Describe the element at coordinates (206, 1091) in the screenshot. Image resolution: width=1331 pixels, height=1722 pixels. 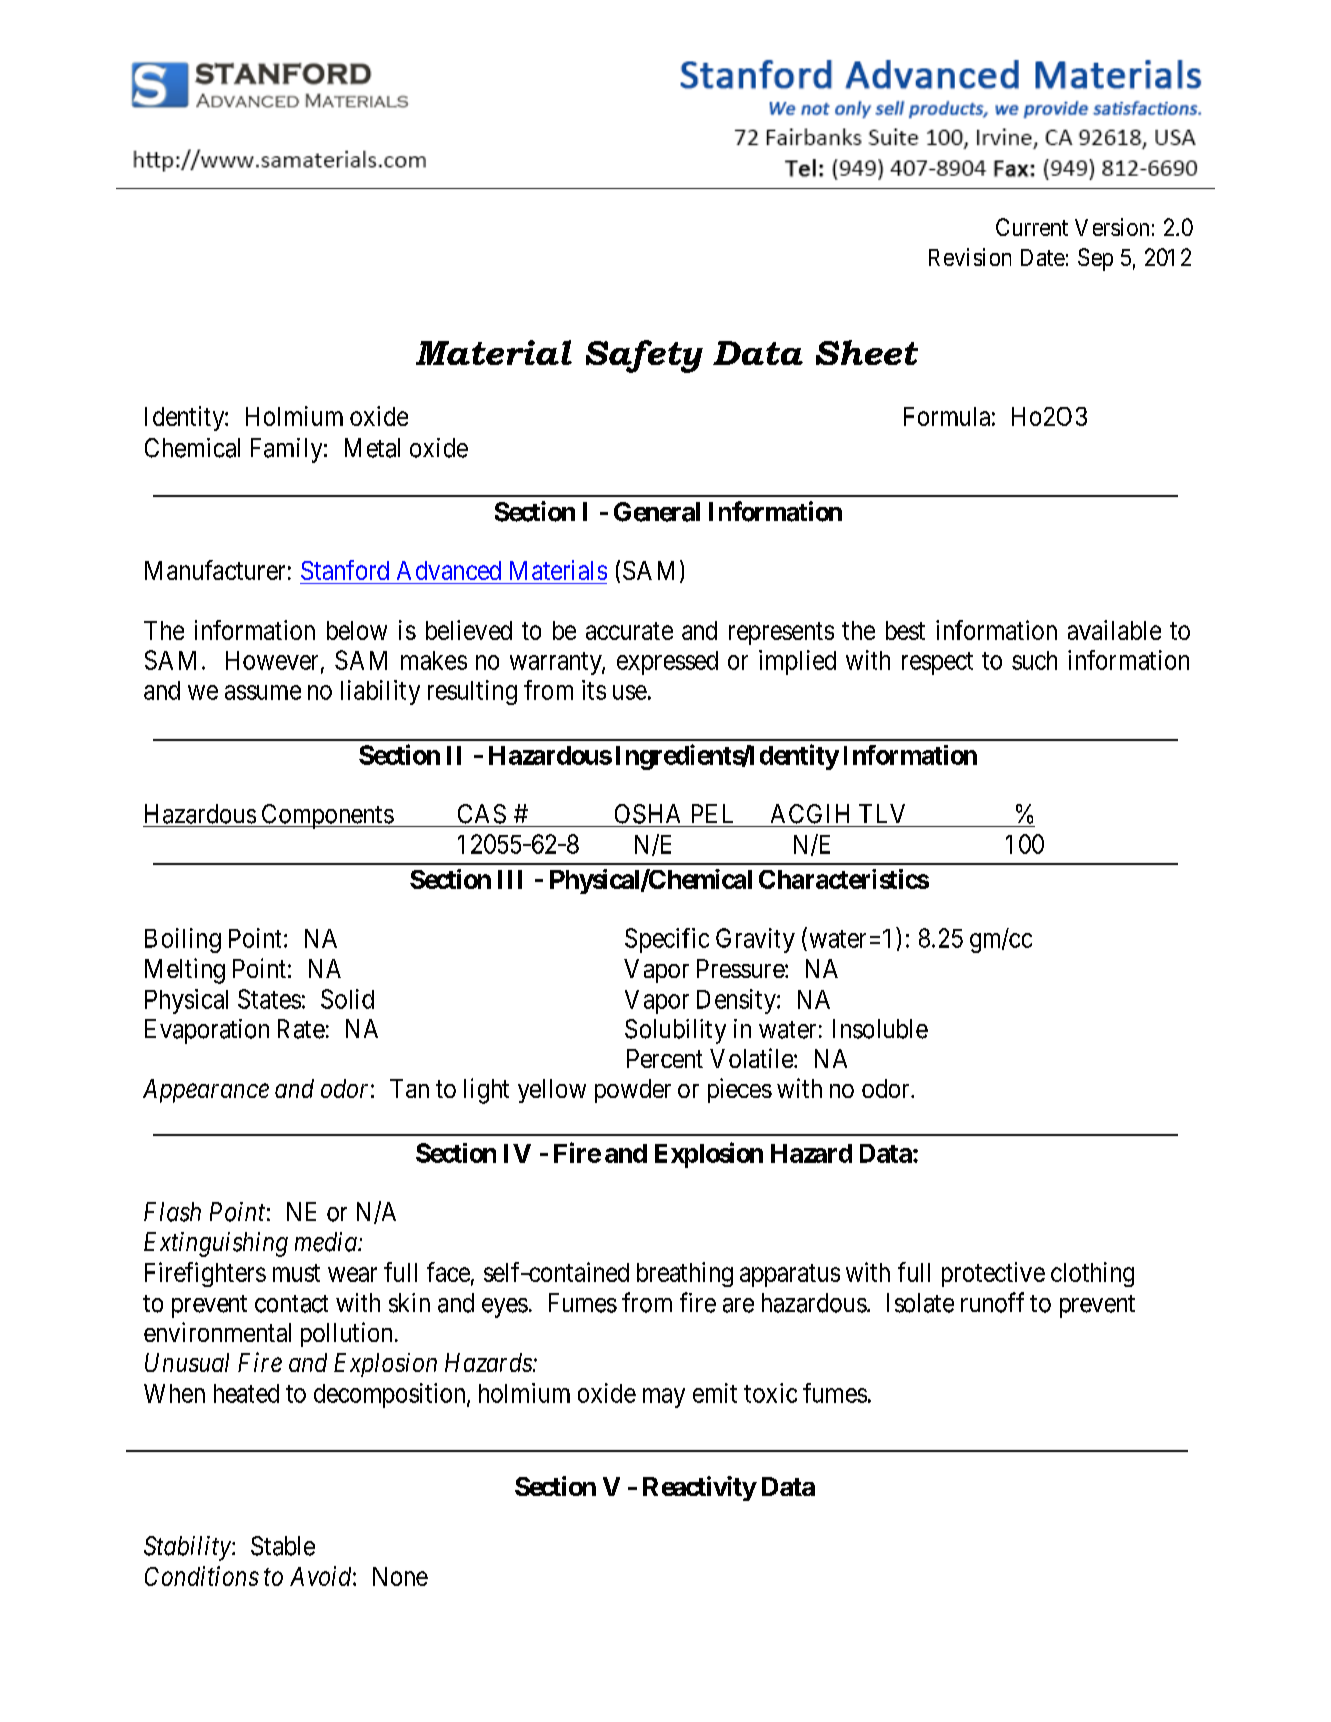
I see `Appearance` at that location.
